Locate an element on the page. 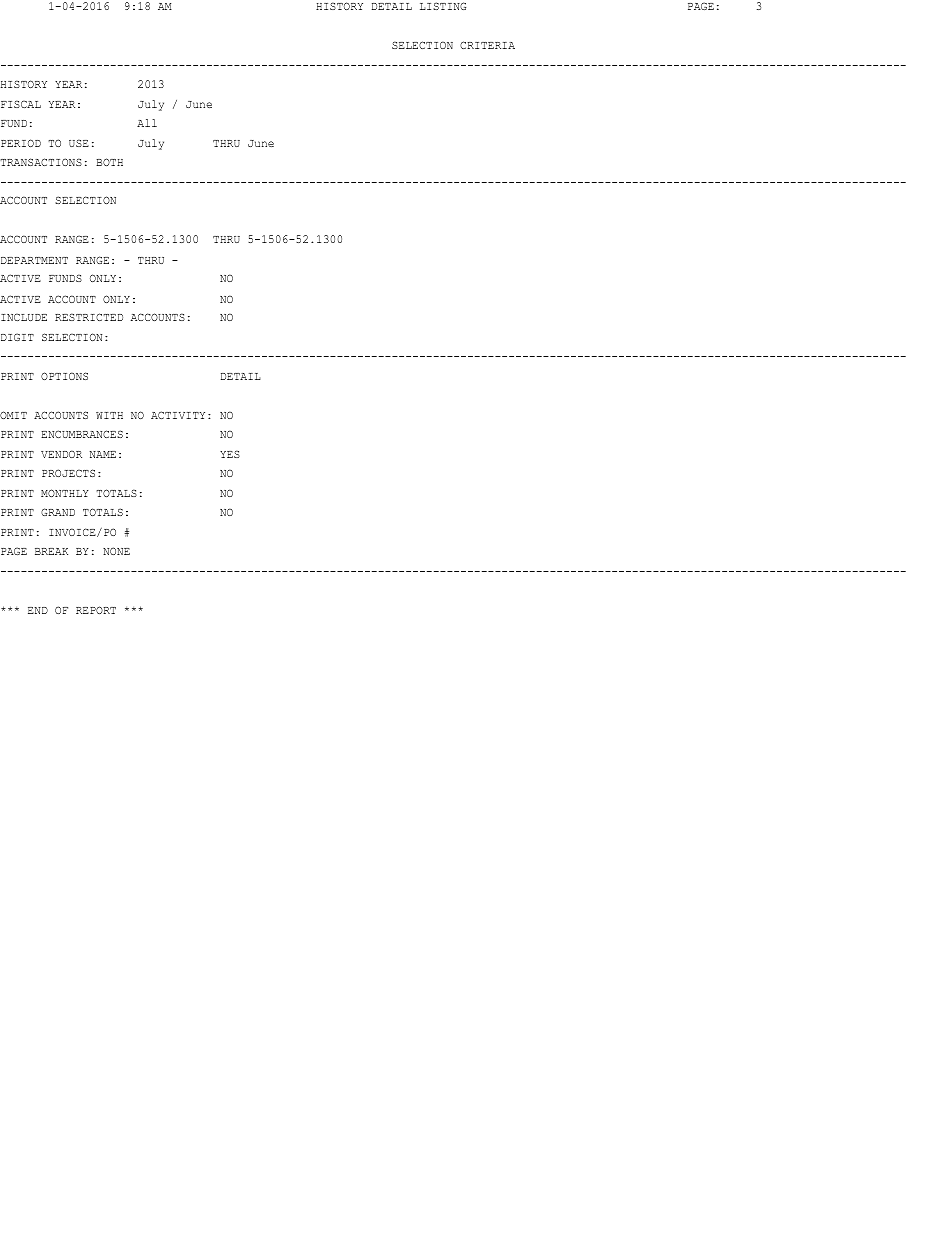 The image size is (952, 1233). ACTIVITY is located at coordinates (178, 415).
